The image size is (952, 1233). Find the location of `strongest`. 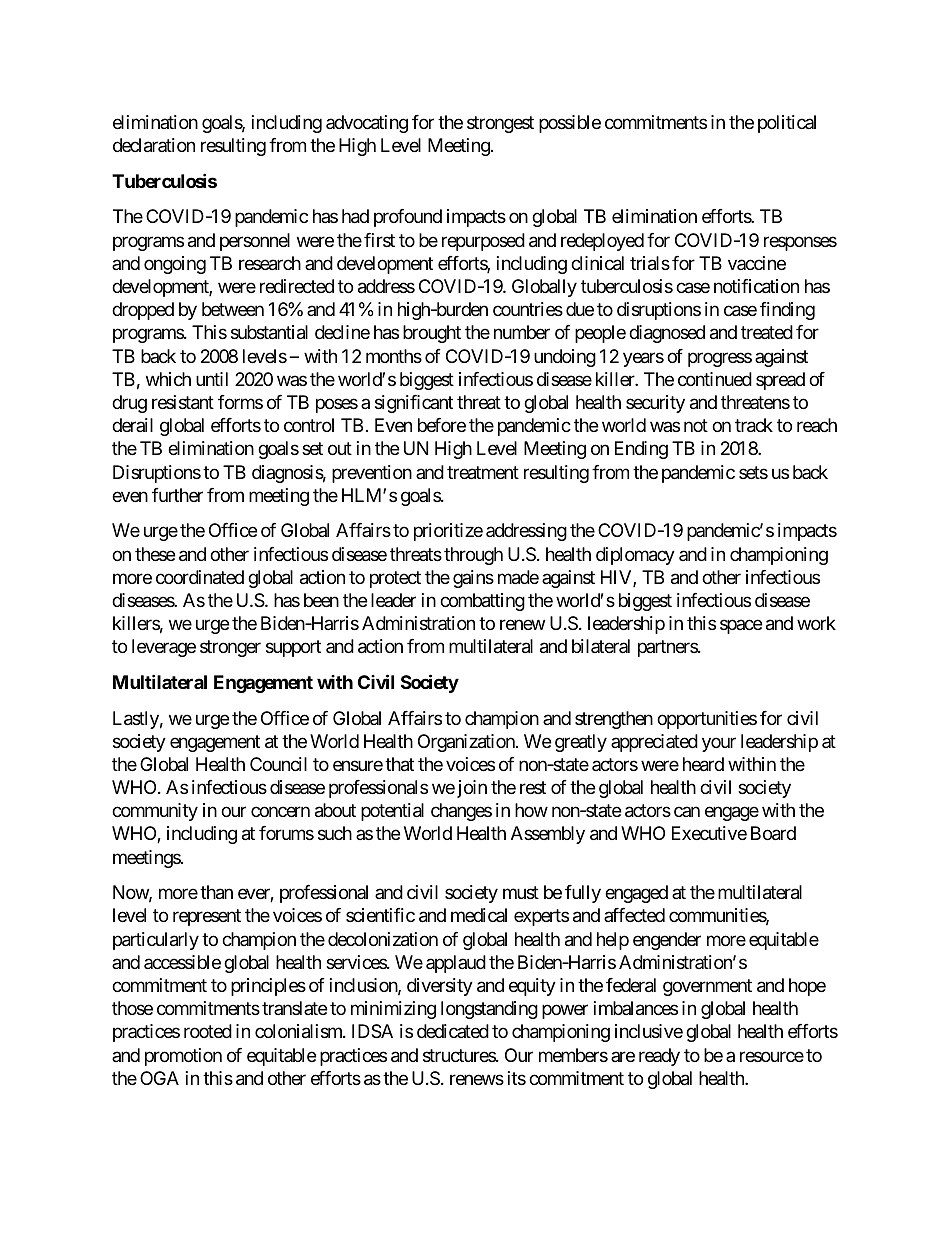

strongest is located at coordinates (500, 124).
